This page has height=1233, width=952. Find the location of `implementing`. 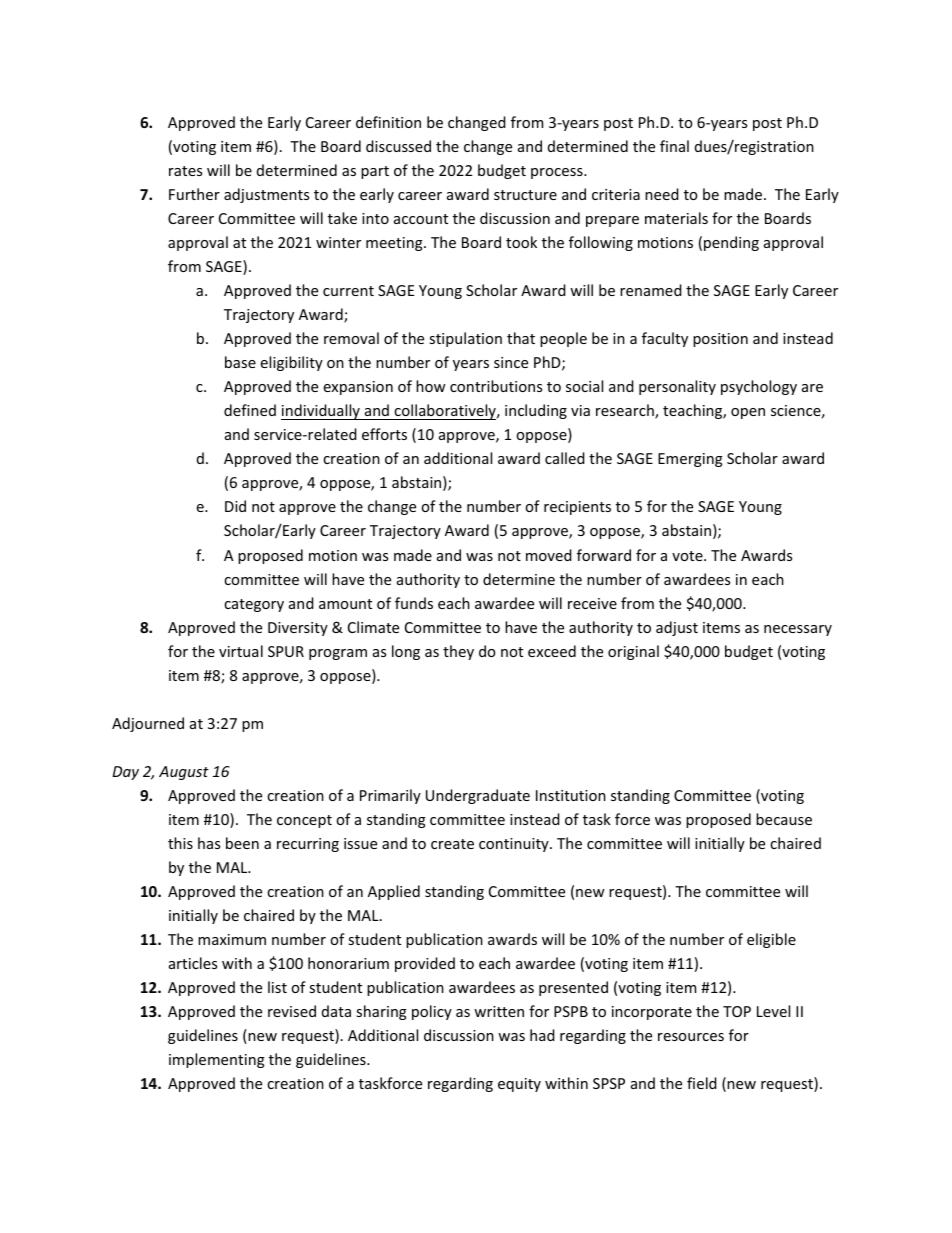

implementing is located at coordinates (217, 1060).
